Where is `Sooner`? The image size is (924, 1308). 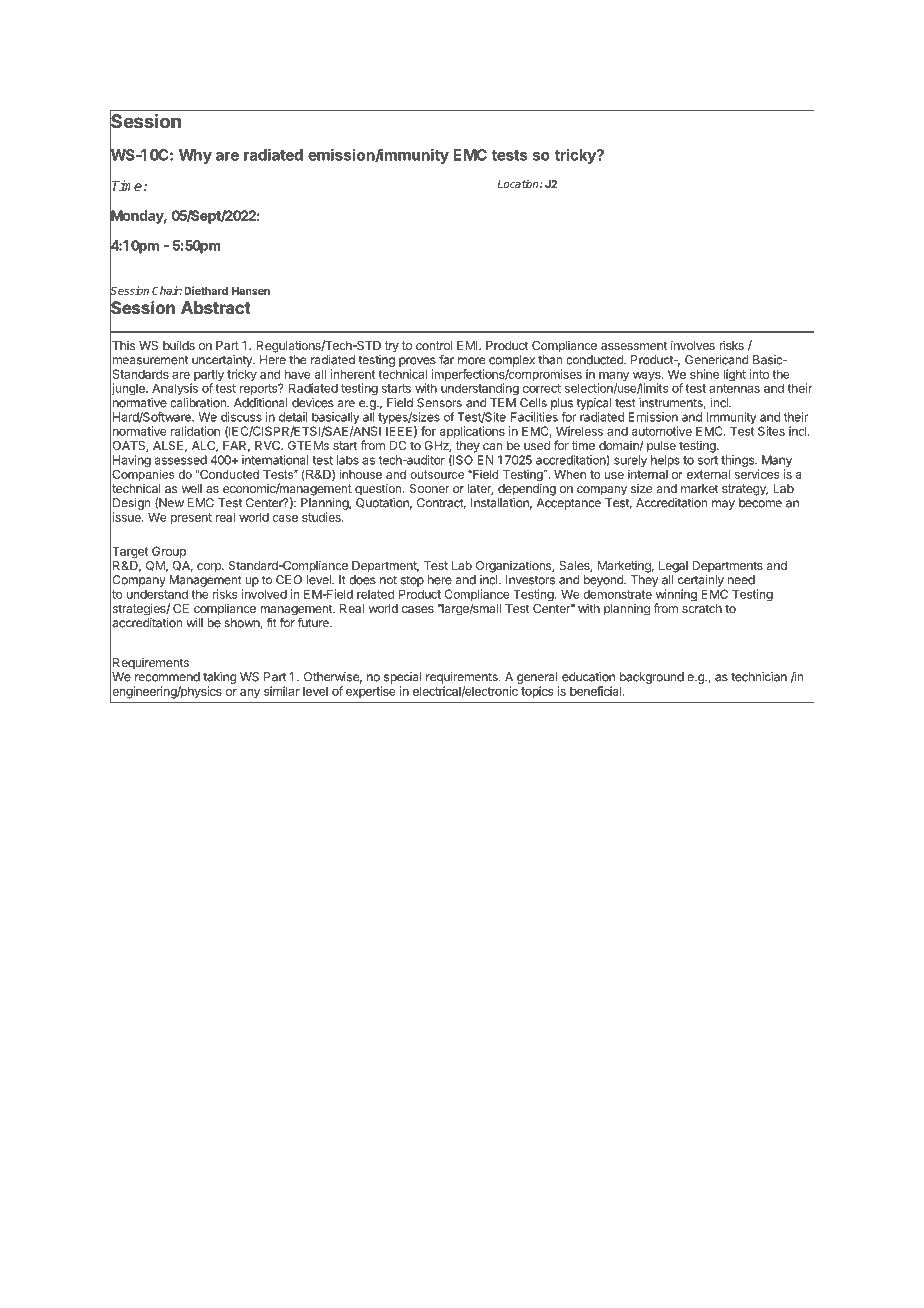 Sooner is located at coordinates (429, 488).
